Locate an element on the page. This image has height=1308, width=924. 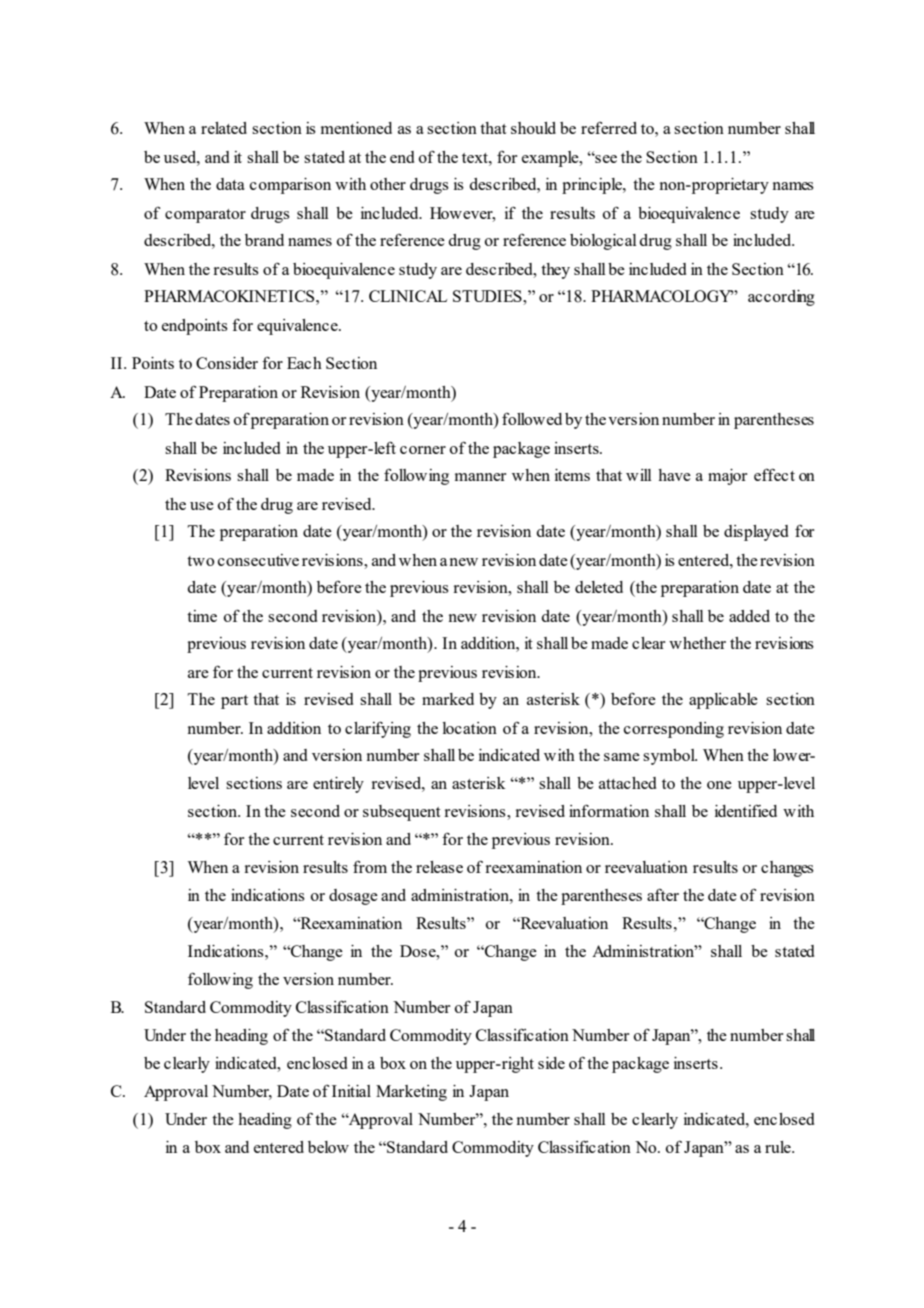
comparison is located at coordinates (290, 186).
